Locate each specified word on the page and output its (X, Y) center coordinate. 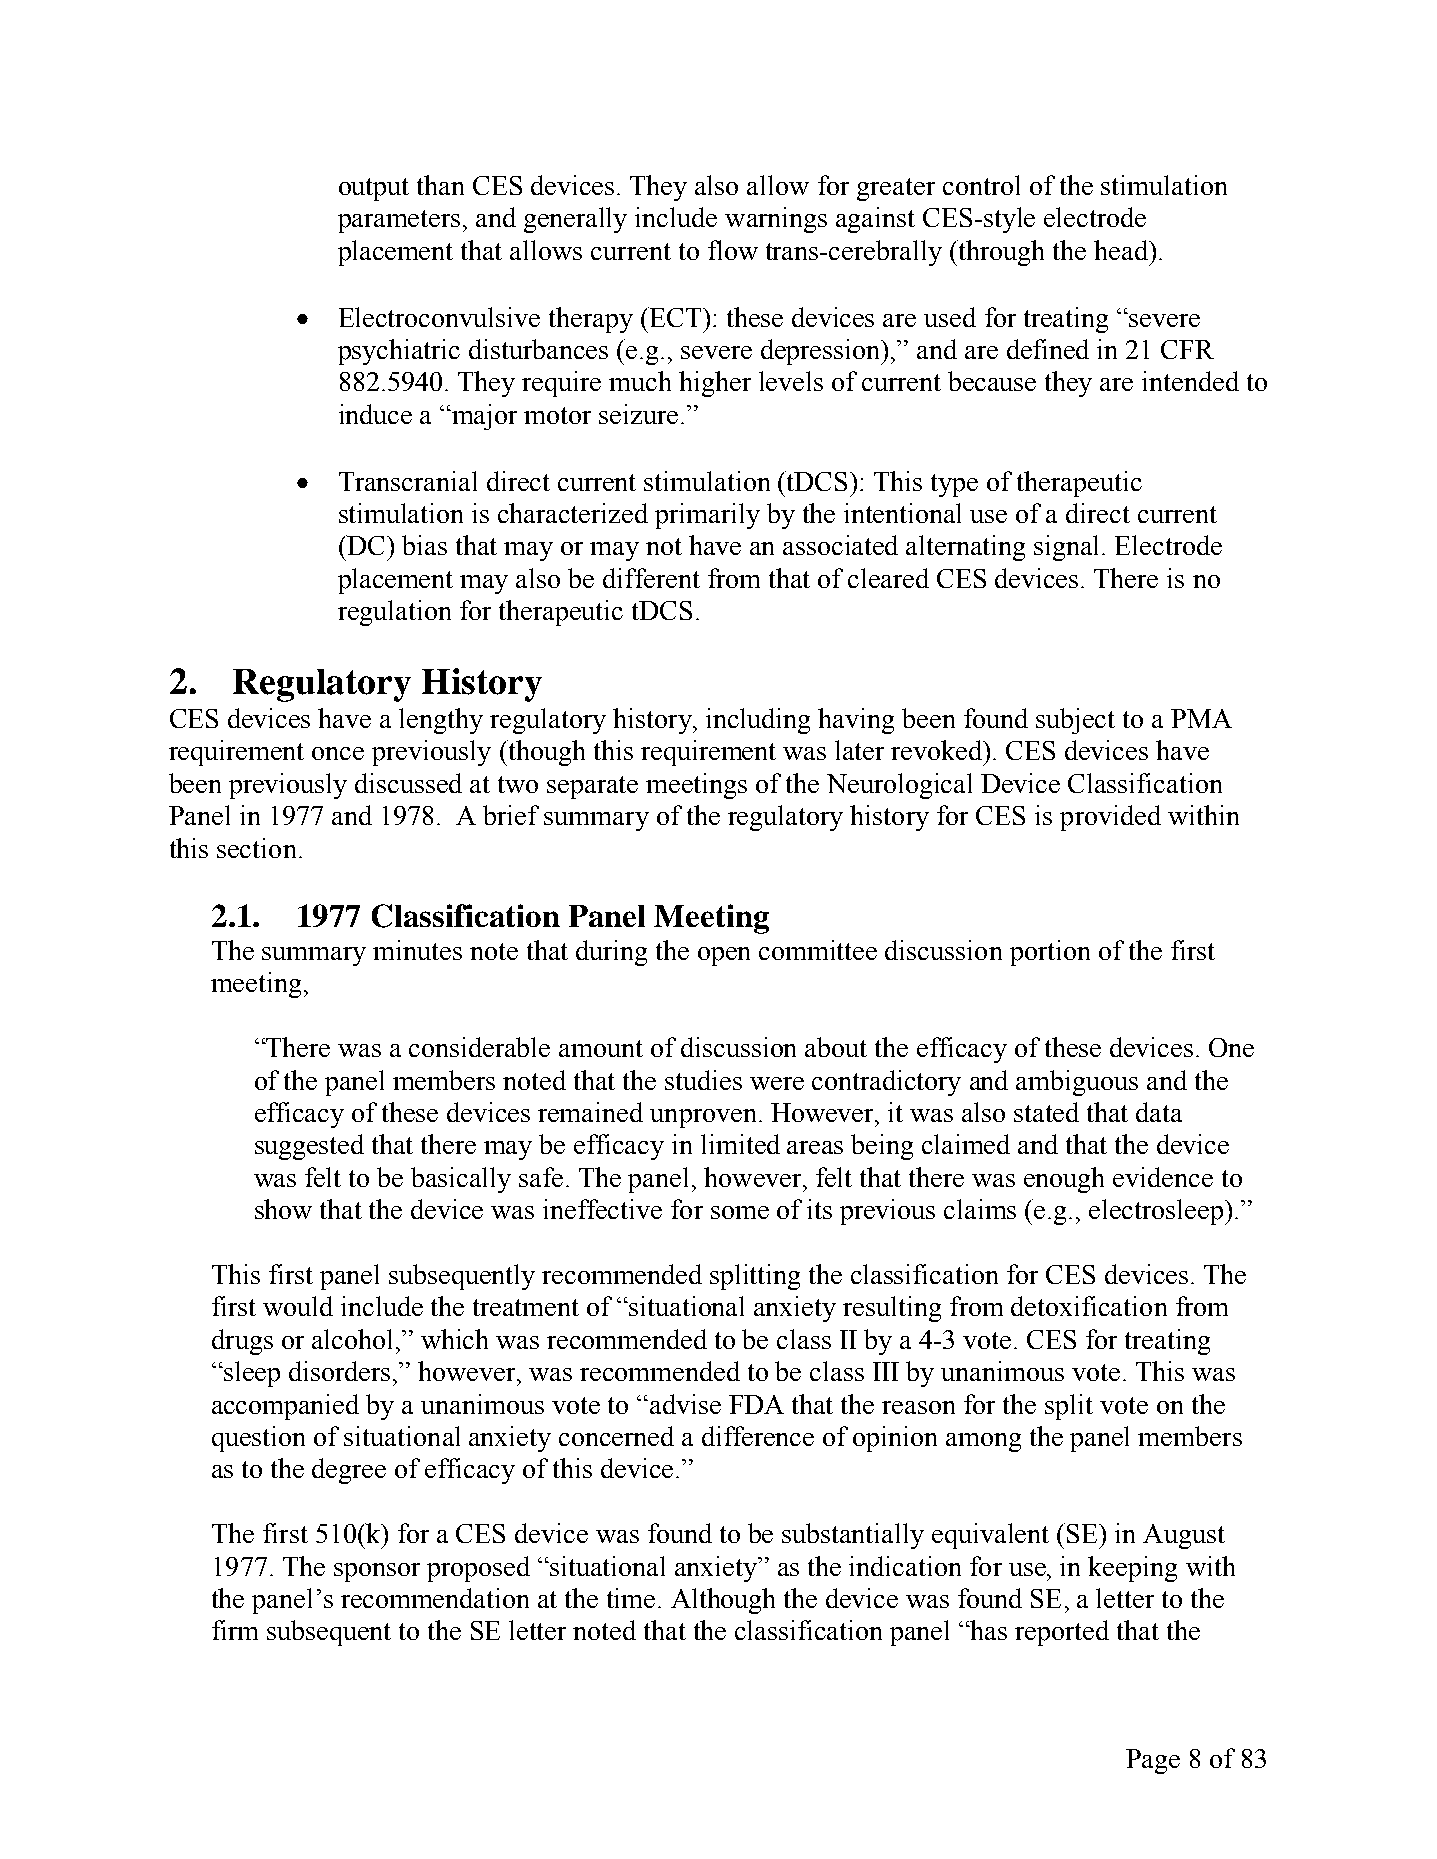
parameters (399, 221)
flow (733, 250)
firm (235, 1630)
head (1122, 250)
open (724, 956)
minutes (417, 950)
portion (1050, 953)
